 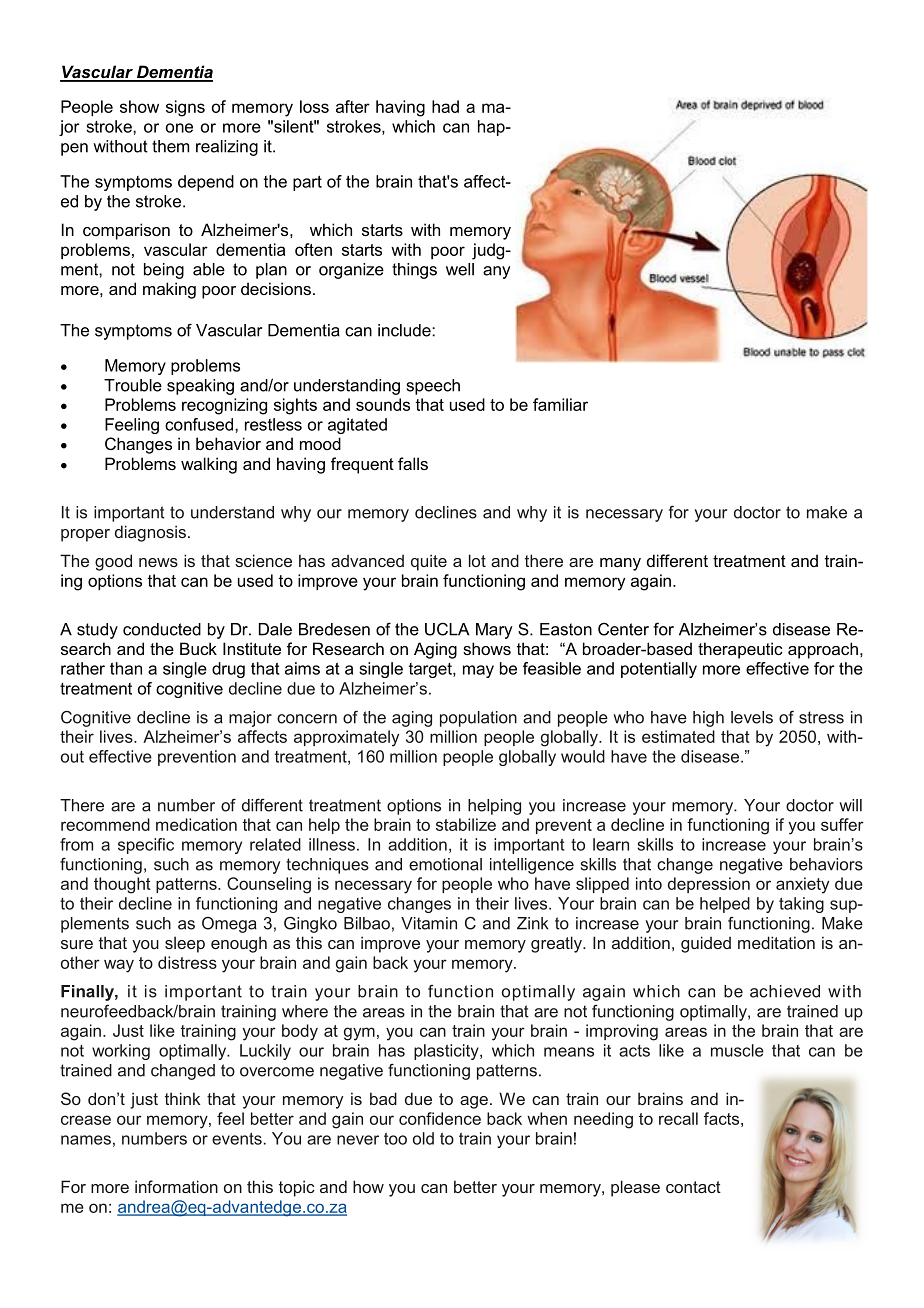 What do you see at coordinates (466, 824) in the document?
I see `stabilize` at bounding box center [466, 824].
